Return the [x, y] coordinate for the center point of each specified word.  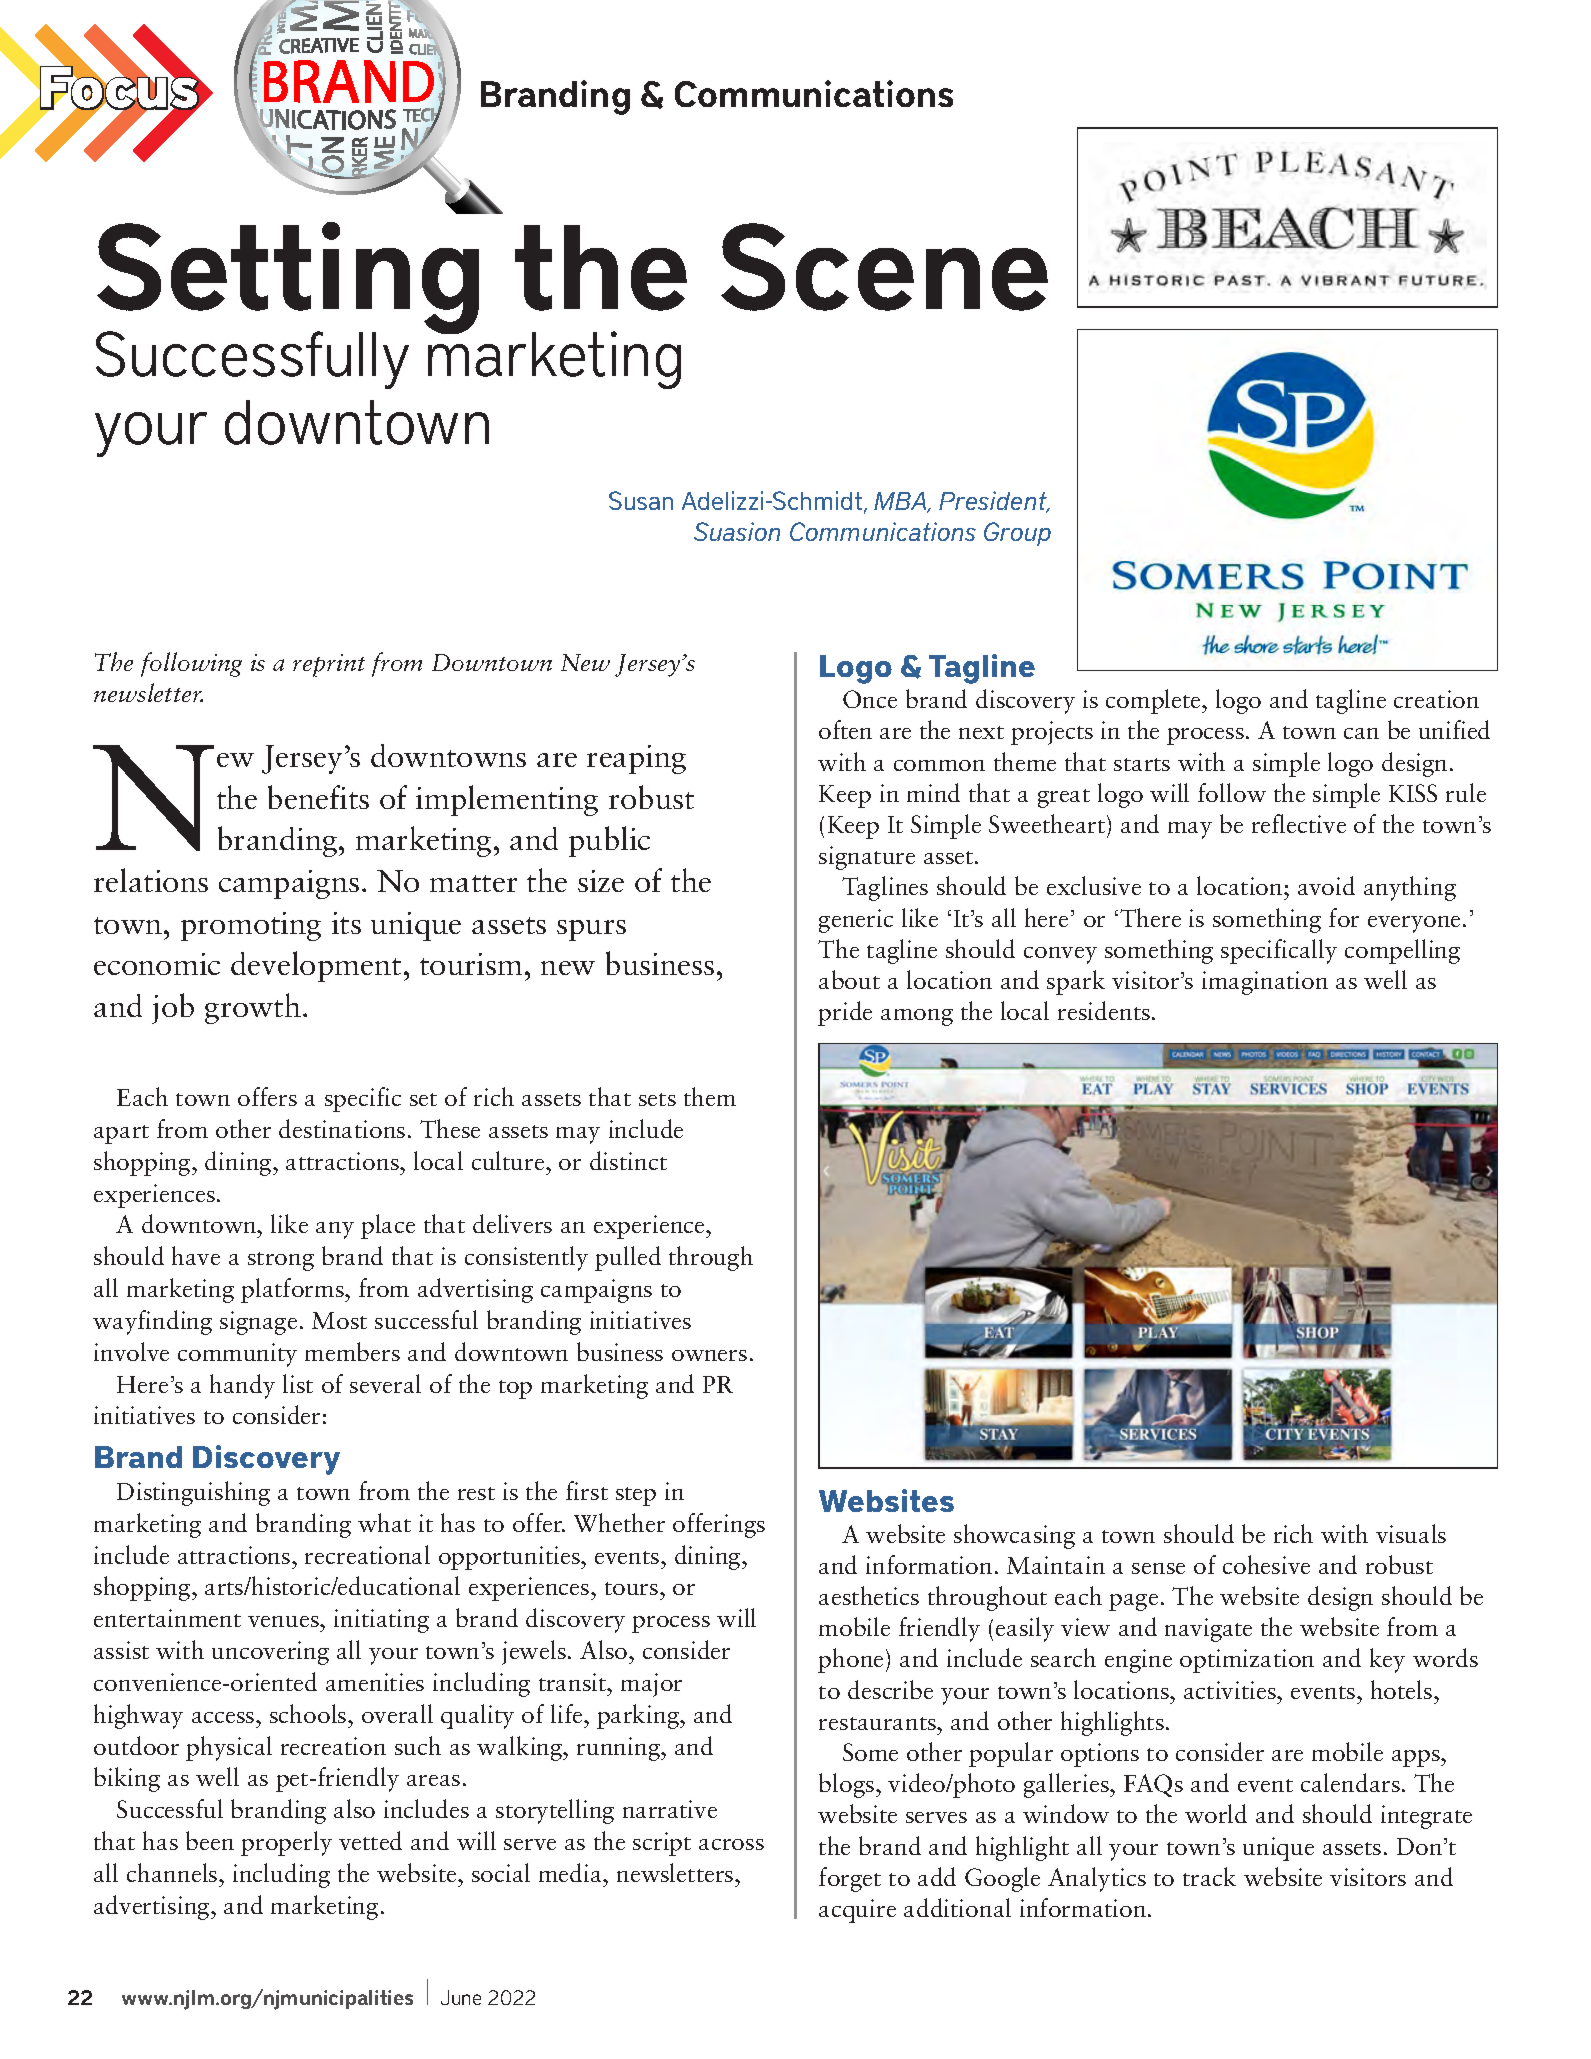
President [994, 502]
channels [173, 1872]
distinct [628, 1160]
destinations [342, 1128]
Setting [288, 279]
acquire [857, 1911]
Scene [884, 267]
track [1209, 1876]
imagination [1265, 983]
